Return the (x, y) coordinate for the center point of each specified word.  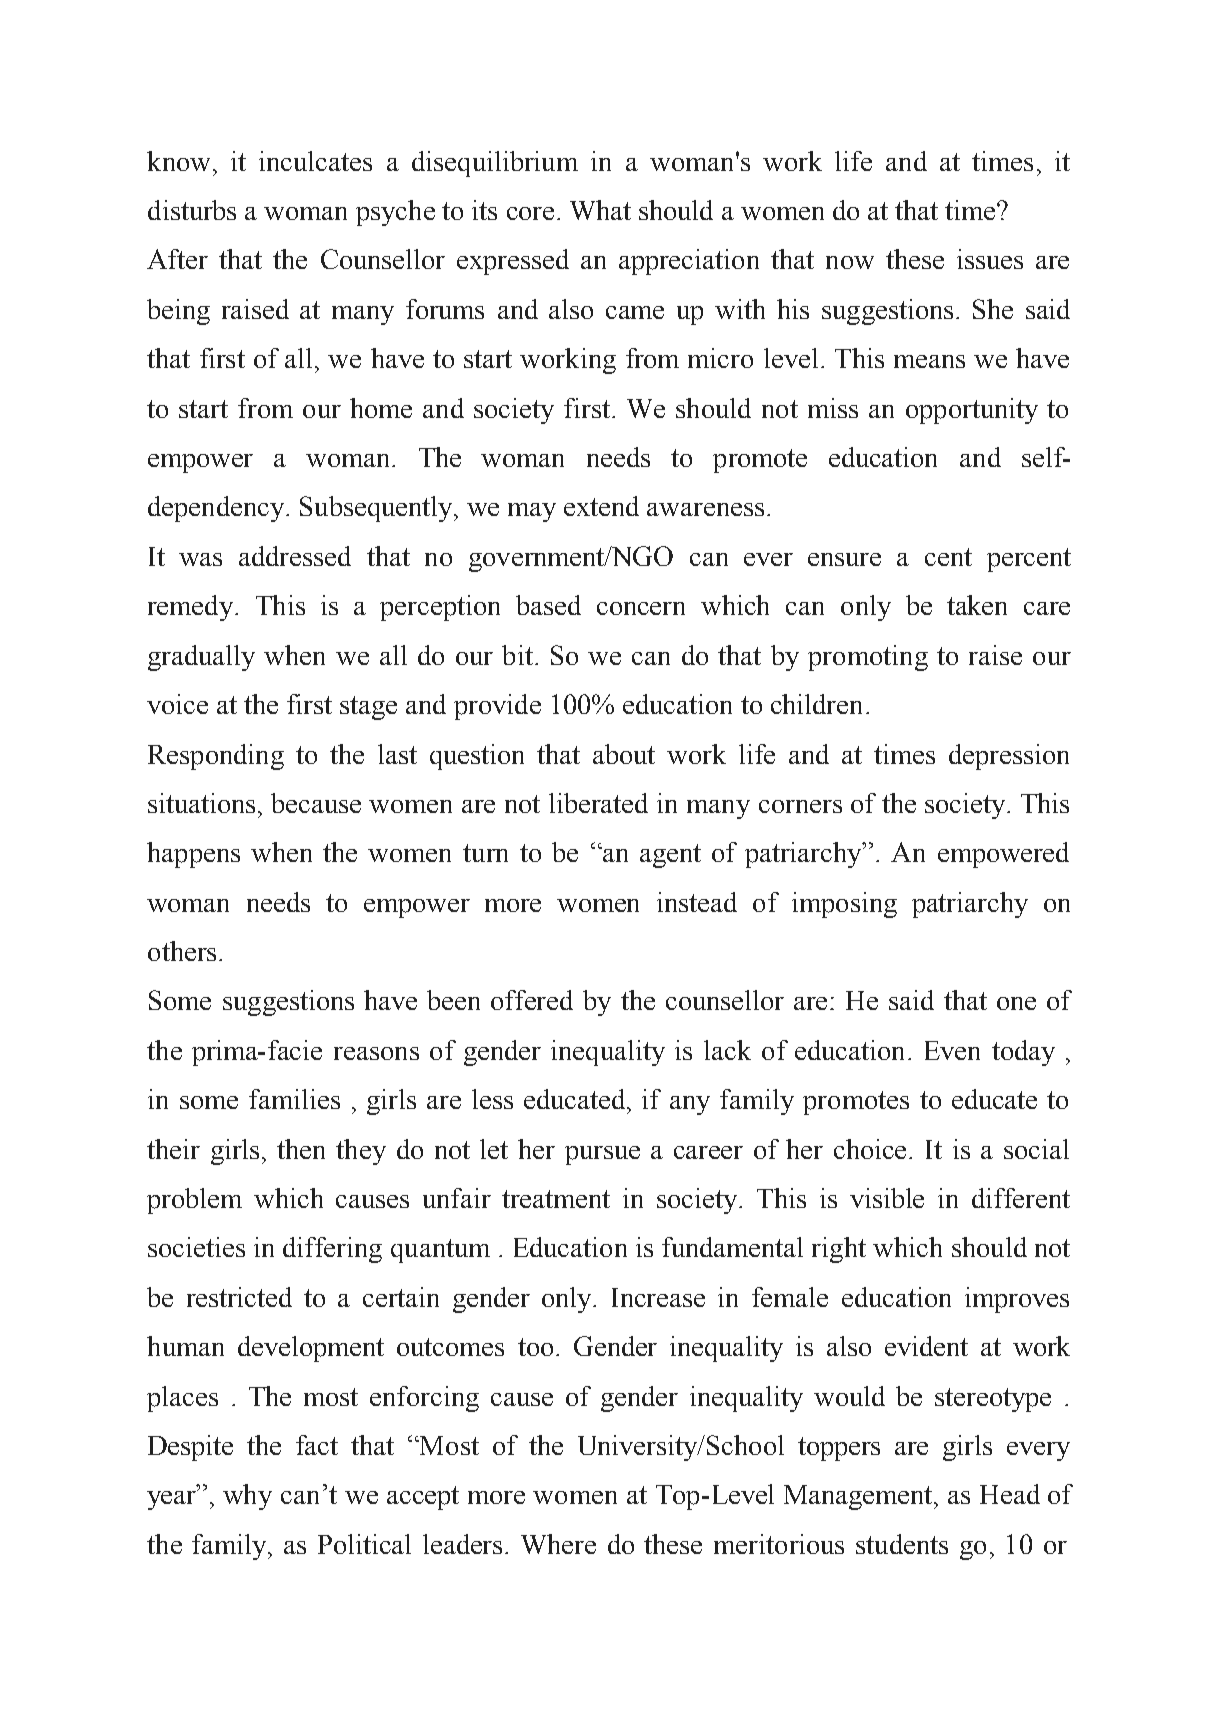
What (600, 210)
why (247, 1497)
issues (990, 259)
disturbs (192, 210)
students (902, 1544)
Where (558, 1544)
